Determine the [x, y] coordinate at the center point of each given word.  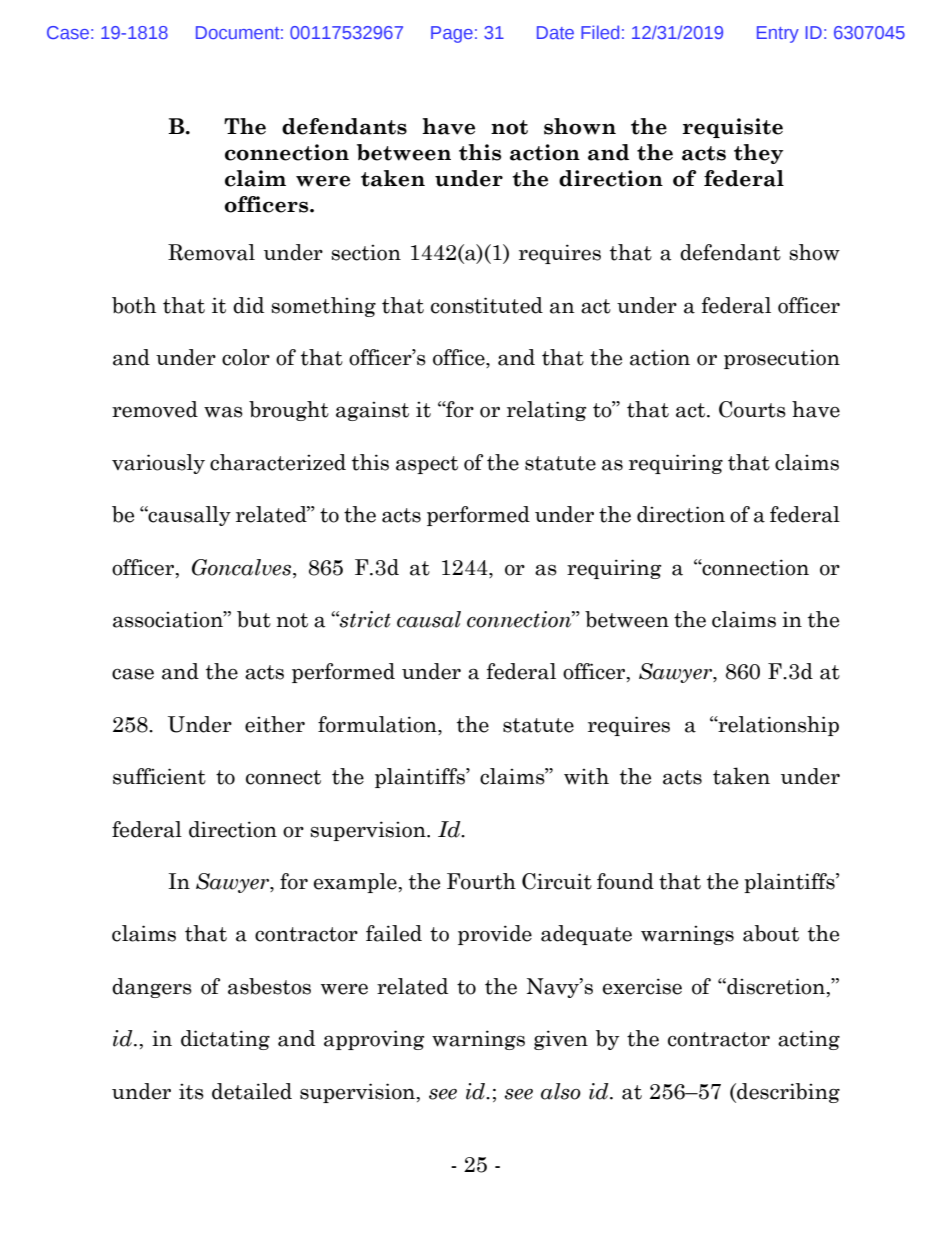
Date [555, 32]
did [248, 305]
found [625, 881]
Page [452, 34]
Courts [752, 409]
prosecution [782, 359]
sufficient [159, 776]
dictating [225, 1040]
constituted [487, 305]
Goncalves [241, 567]
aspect [427, 465]
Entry [778, 34]
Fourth [481, 881]
